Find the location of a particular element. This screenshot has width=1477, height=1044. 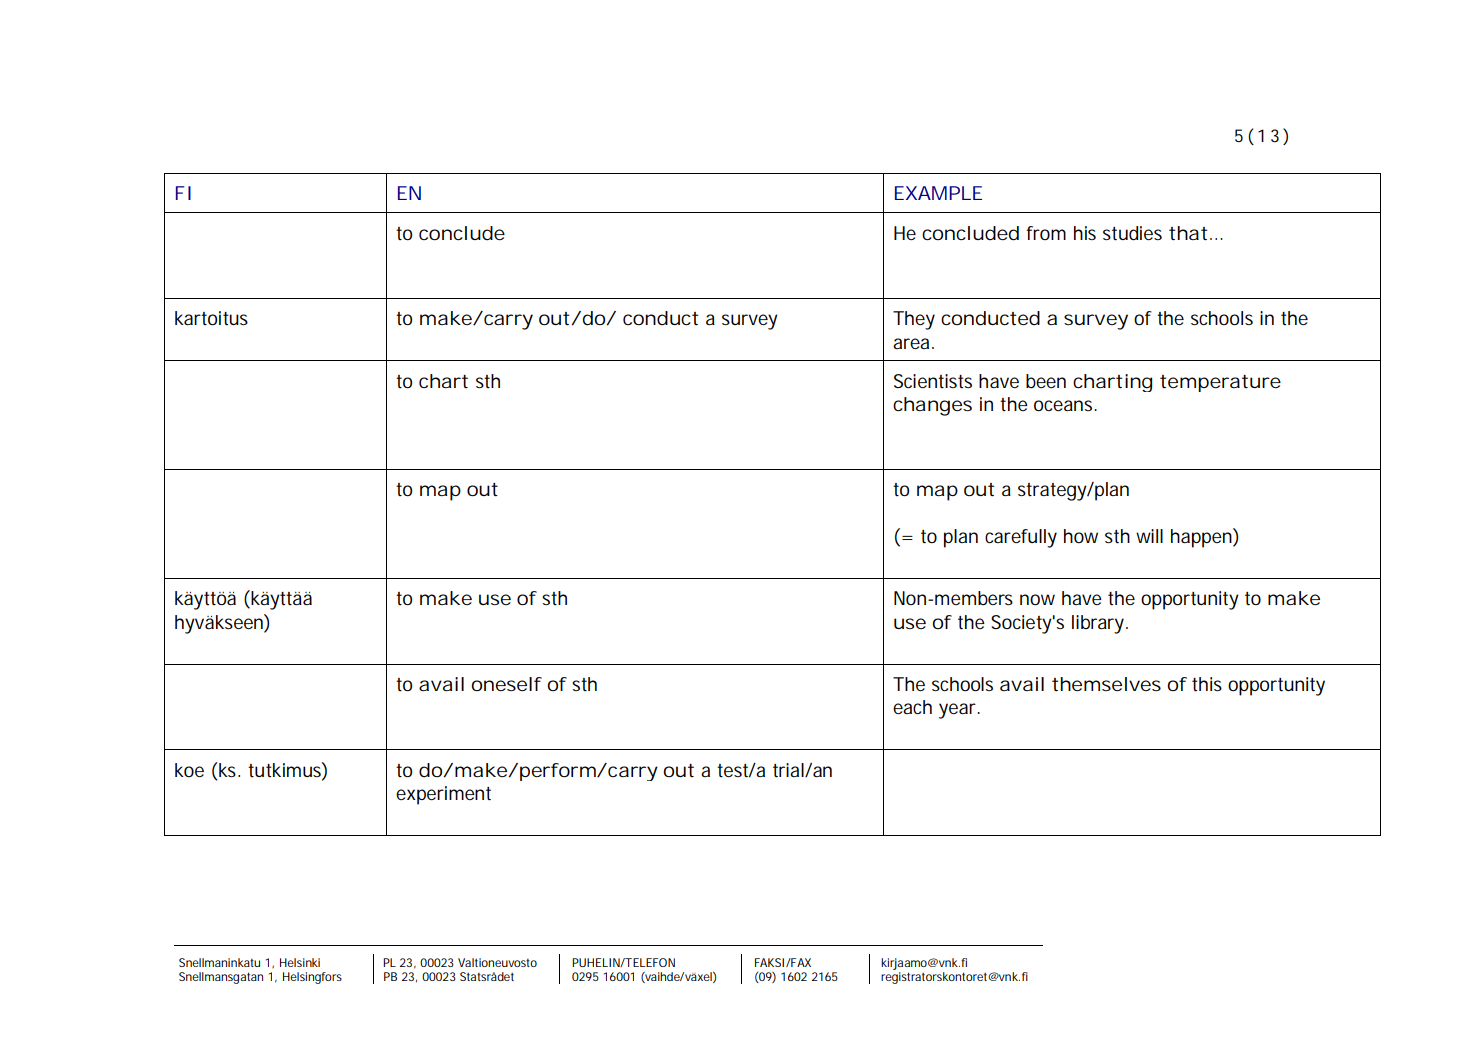

now is located at coordinates (1037, 599).
